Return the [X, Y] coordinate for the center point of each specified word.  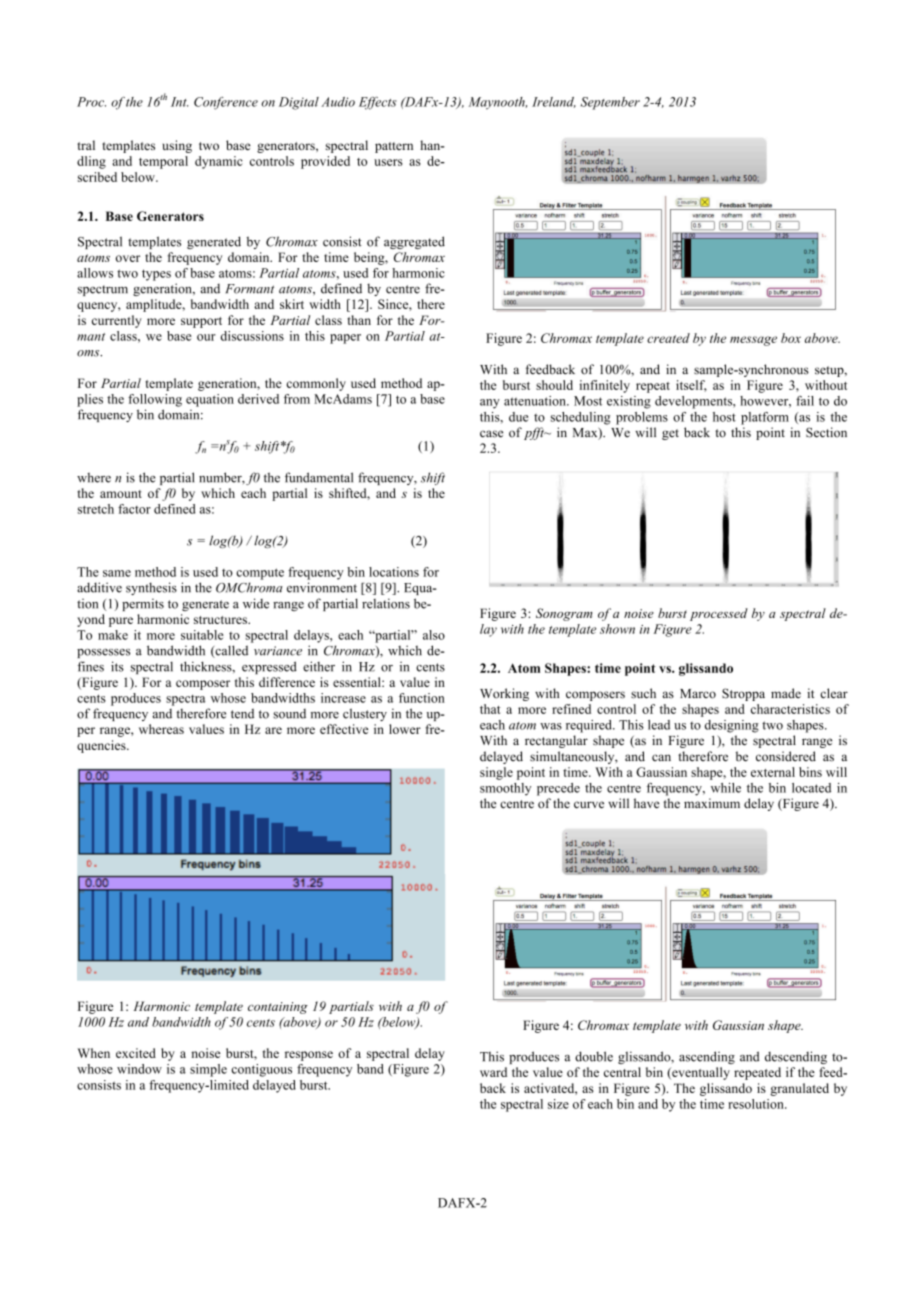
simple [208, 1070]
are [273, 730]
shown [617, 629]
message [753, 341]
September [610, 103]
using [177, 146]
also [434, 635]
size [558, 1104]
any [490, 404]
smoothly [505, 789]
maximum [712, 803]
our [206, 337]
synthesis [151, 588]
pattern [394, 147]
